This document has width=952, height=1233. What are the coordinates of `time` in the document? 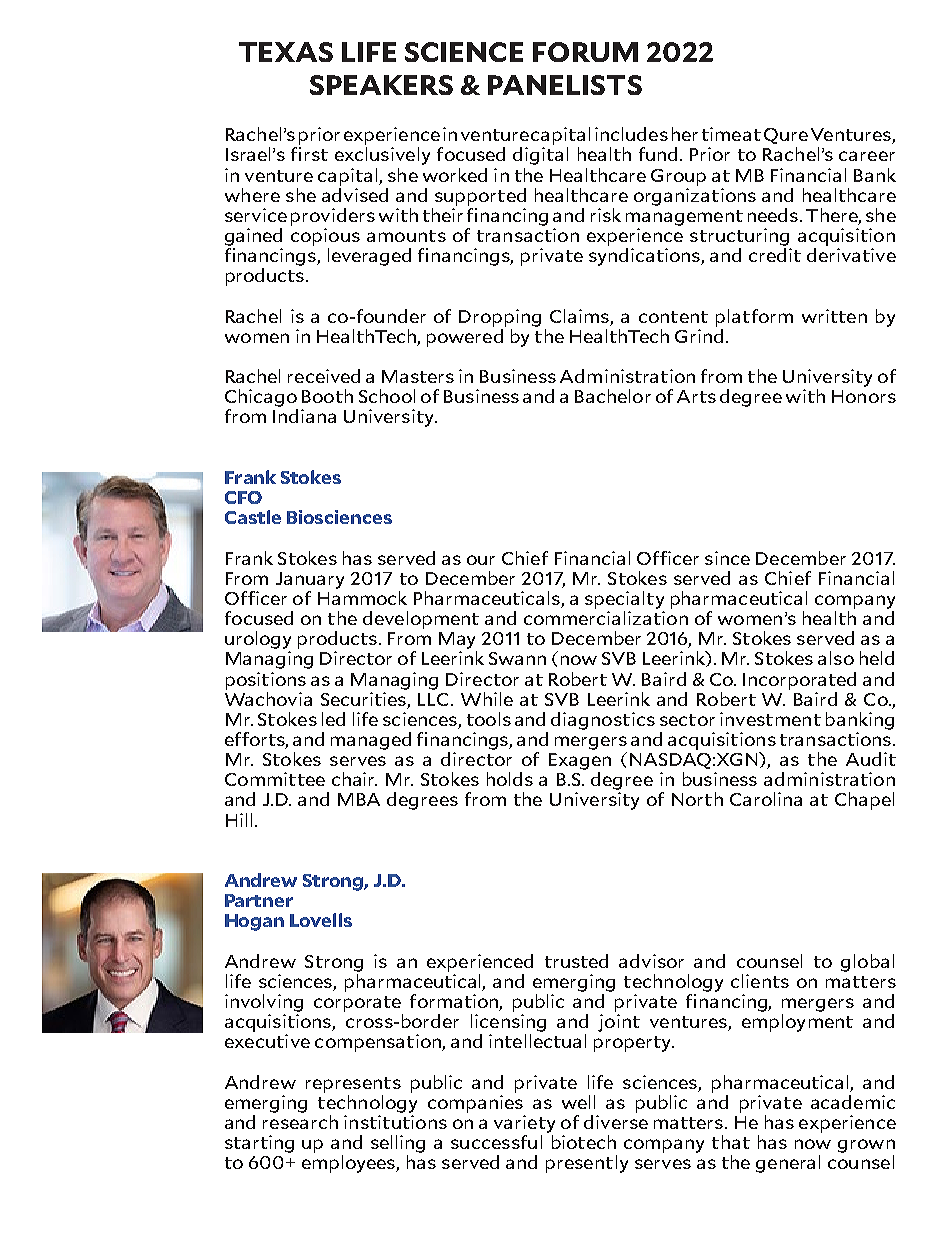 It's located at (721, 134).
